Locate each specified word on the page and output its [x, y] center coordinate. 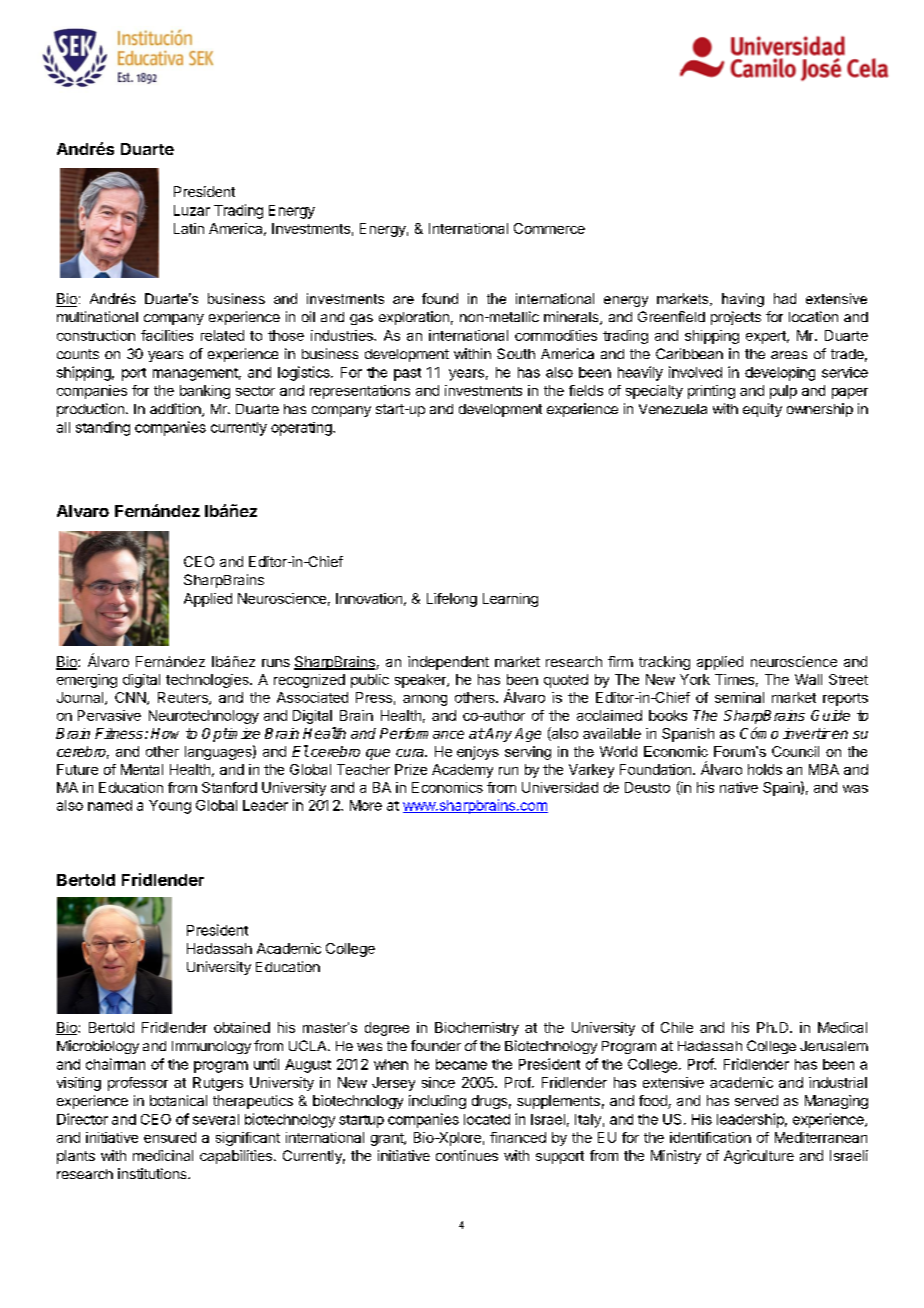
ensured [170, 1137]
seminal [739, 697]
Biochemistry [477, 1029]
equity [762, 410]
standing [103, 428]
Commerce [549, 228]
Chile [677, 1027]
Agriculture [759, 1157]
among [425, 700]
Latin [189, 228]
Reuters [184, 698]
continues [467, 1155]
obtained [242, 1027]
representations [360, 392]
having [743, 300]
